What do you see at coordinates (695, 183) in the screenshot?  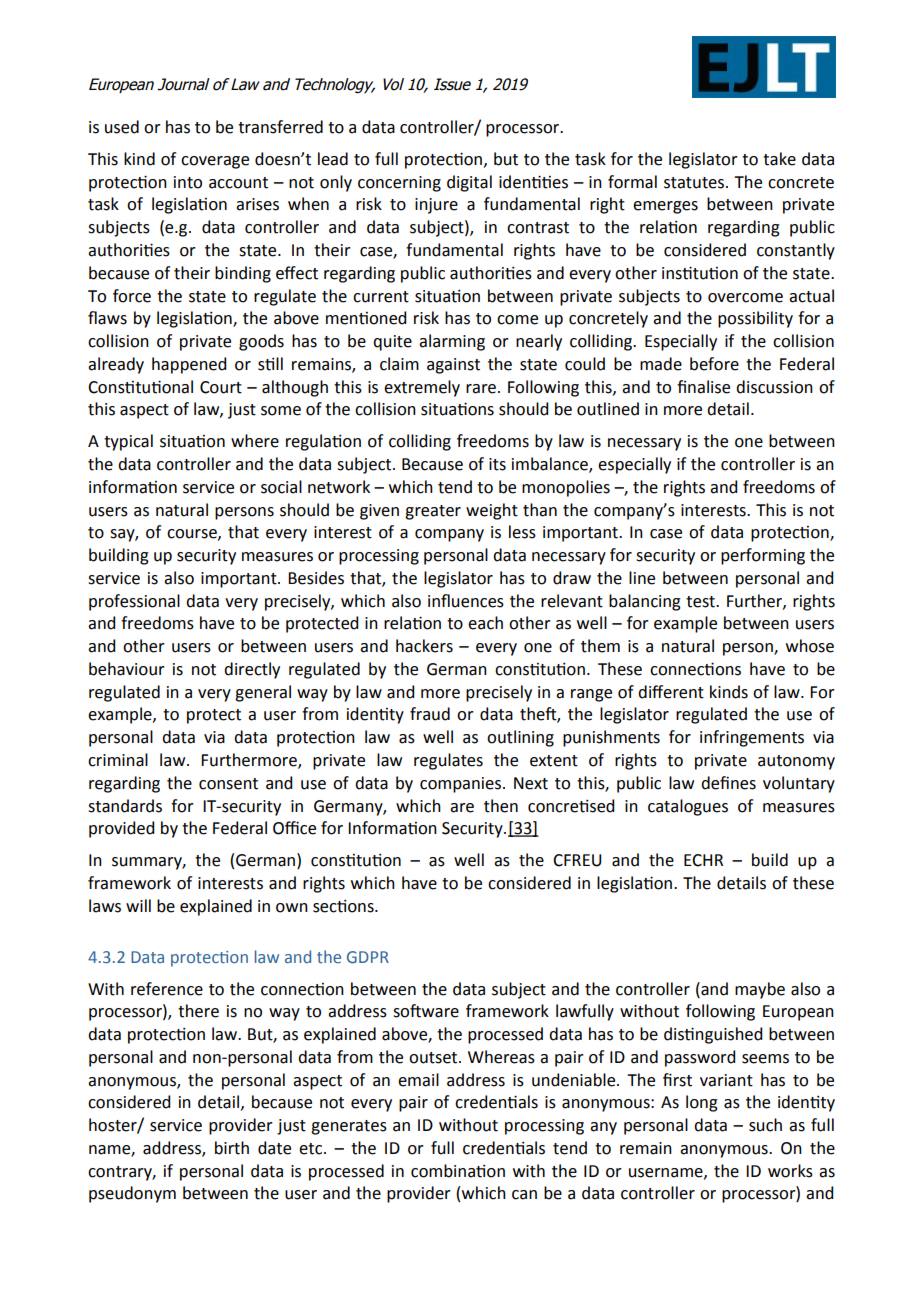 I see `statutes` at bounding box center [695, 183].
